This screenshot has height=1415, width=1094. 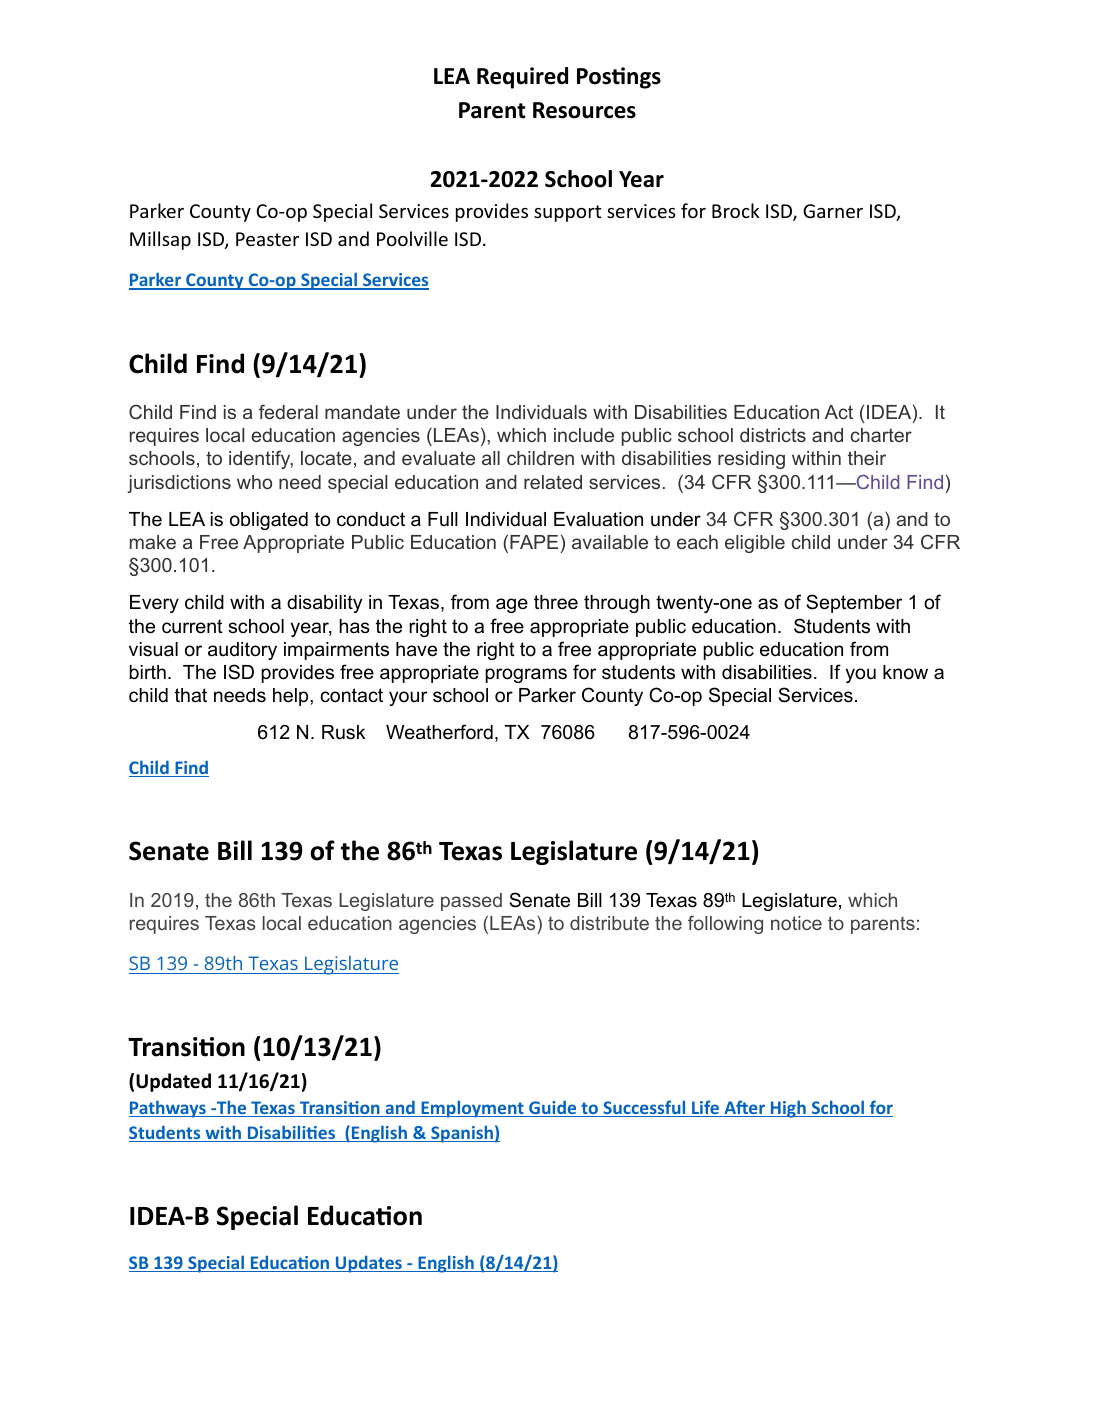 I want to click on Required, so click(x=522, y=78).
